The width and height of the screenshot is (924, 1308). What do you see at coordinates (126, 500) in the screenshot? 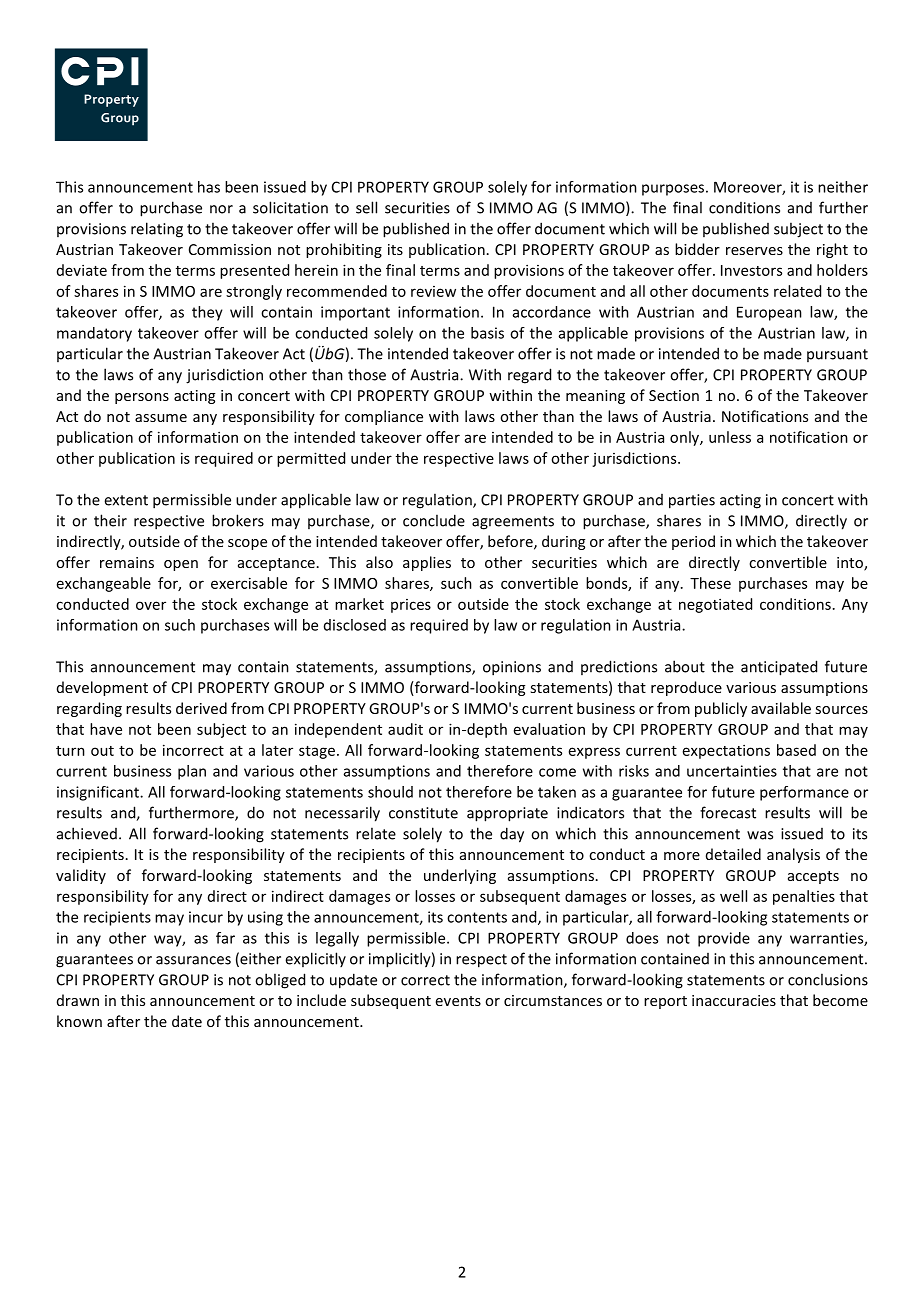
I see `extent` at bounding box center [126, 500].
